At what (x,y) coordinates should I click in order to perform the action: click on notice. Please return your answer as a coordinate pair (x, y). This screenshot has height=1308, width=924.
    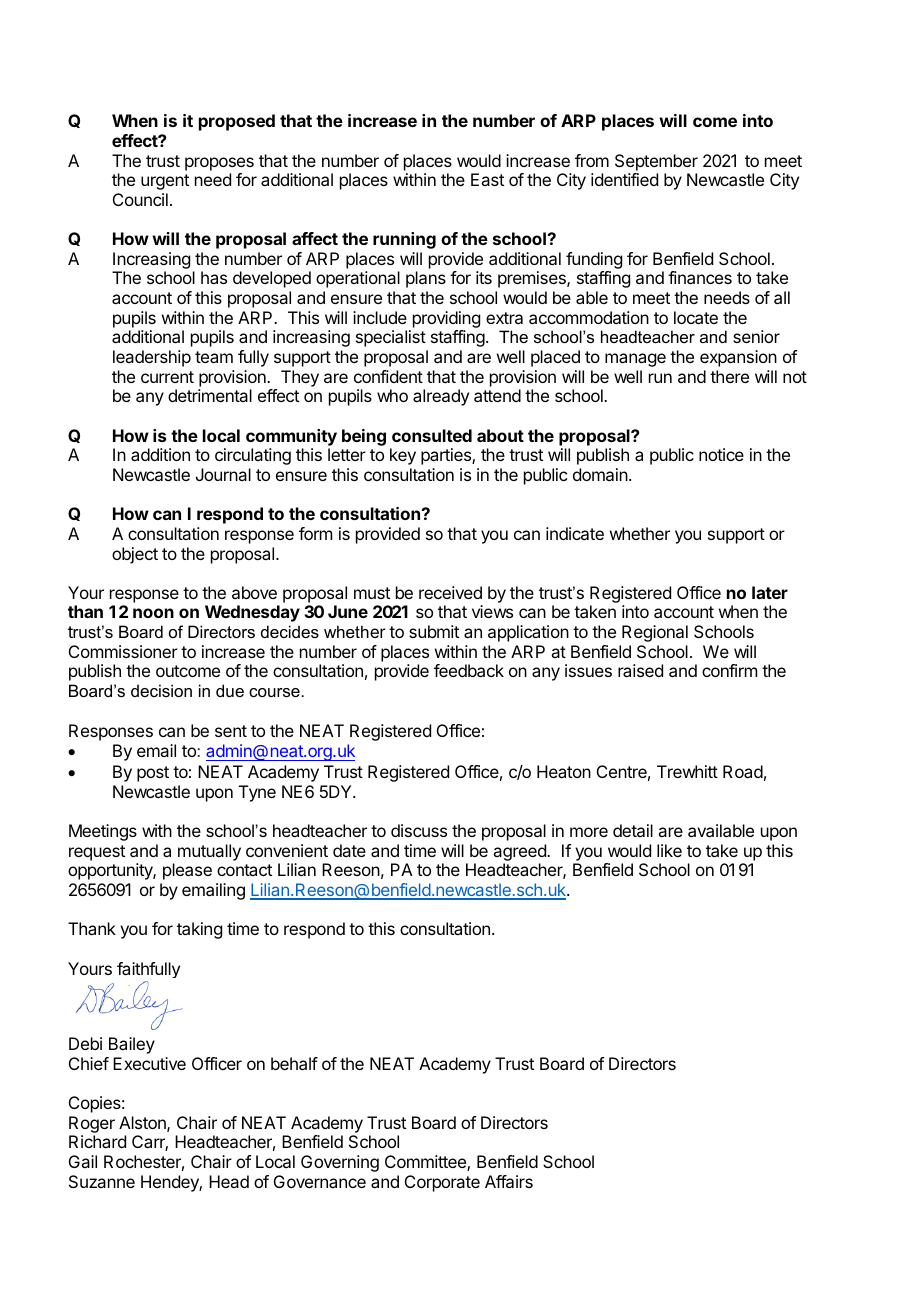
    Looking at the image, I should click on (721, 454).
